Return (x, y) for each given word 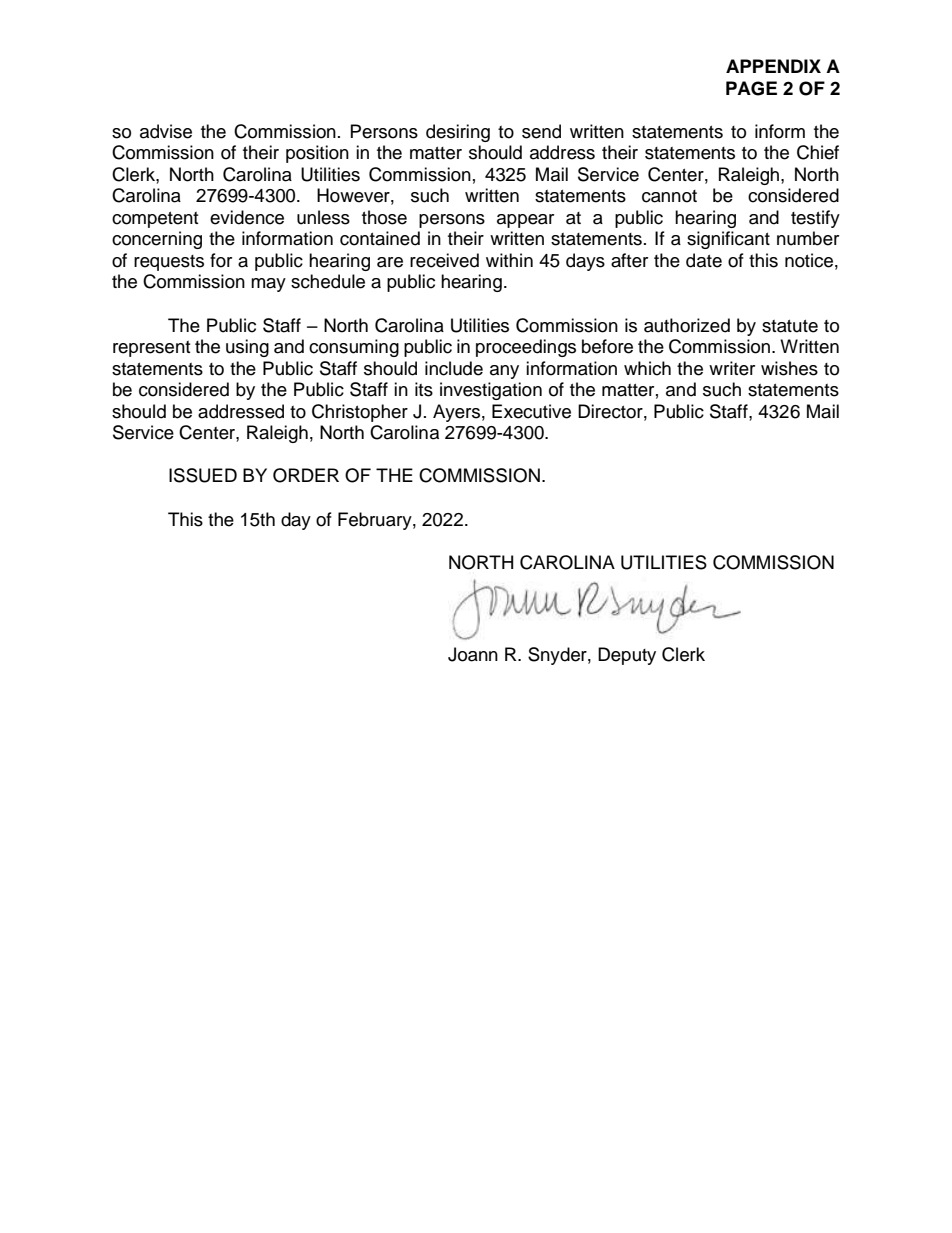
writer (732, 368)
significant (728, 240)
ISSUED (203, 475)
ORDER (306, 475)
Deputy (627, 656)
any (504, 372)
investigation (491, 391)
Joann (473, 654)
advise (166, 131)
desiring (458, 133)
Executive (531, 411)
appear (525, 221)
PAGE (751, 88)
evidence (247, 217)
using (247, 348)
